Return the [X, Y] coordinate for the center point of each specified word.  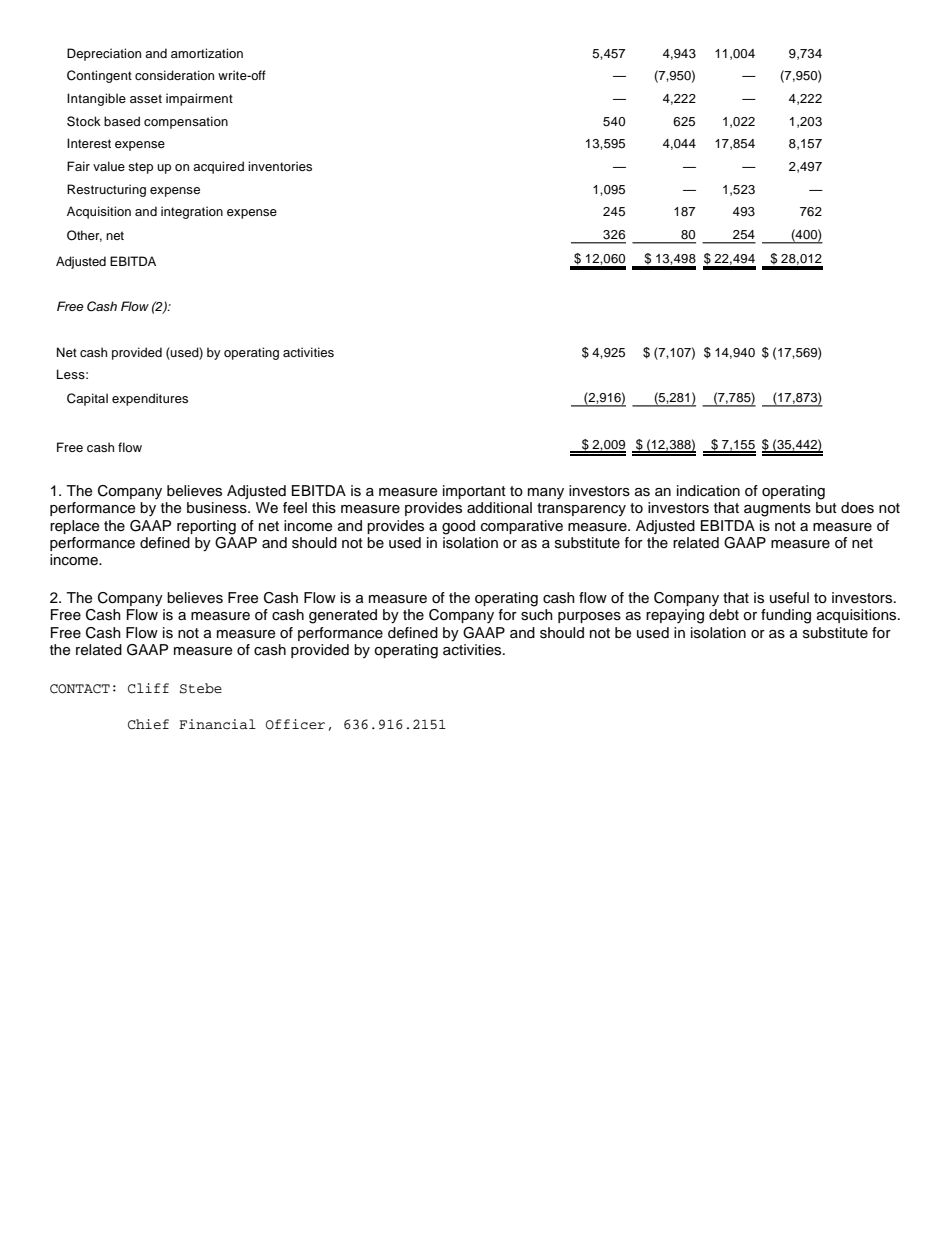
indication [708, 491]
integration [192, 212]
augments [777, 510]
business [218, 508]
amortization [207, 53]
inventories [280, 166]
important [474, 492]
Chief [148, 724]
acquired [218, 167]
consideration [174, 75]
